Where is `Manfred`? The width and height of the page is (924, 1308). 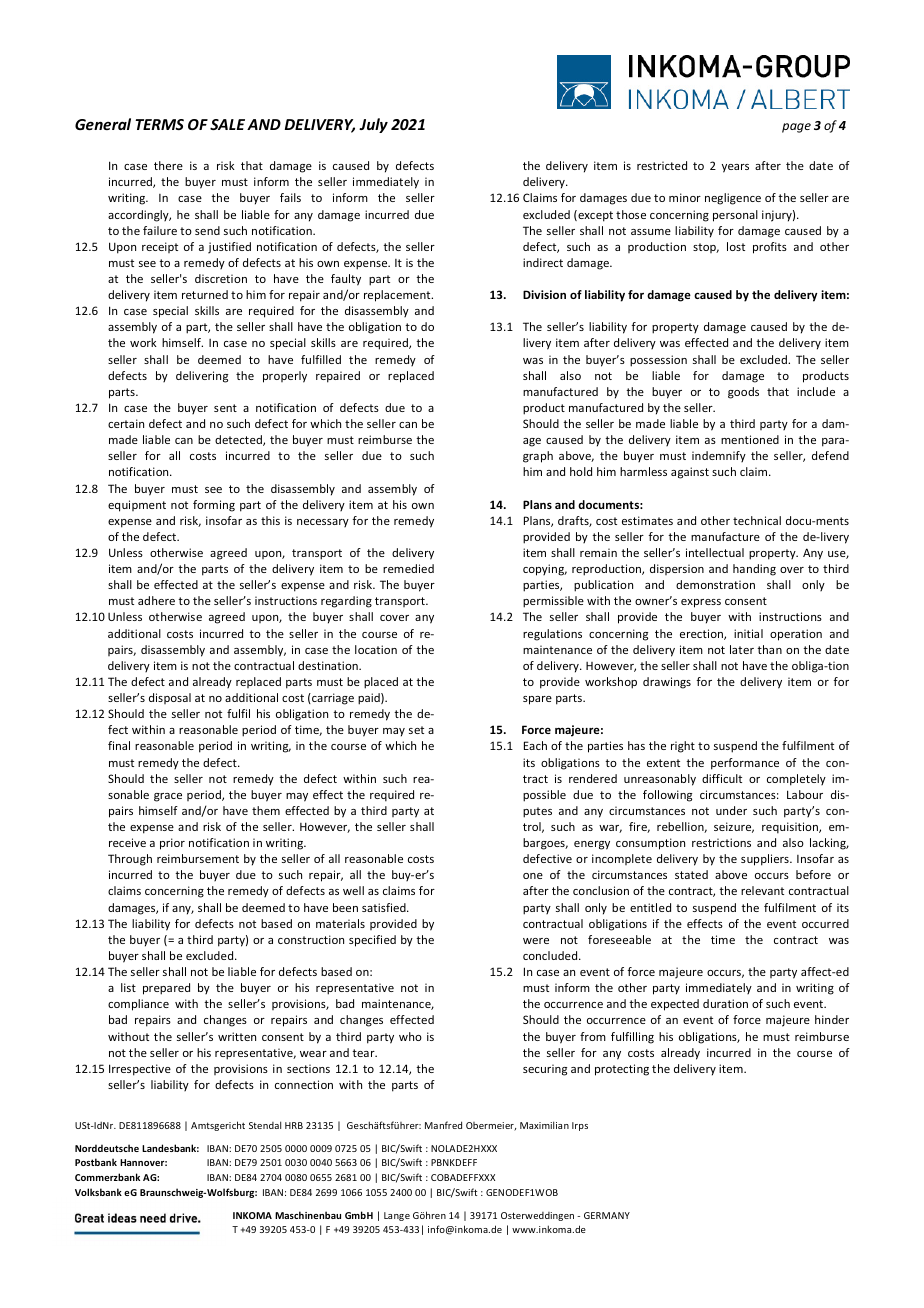
Manfred is located at coordinates (443, 1125).
